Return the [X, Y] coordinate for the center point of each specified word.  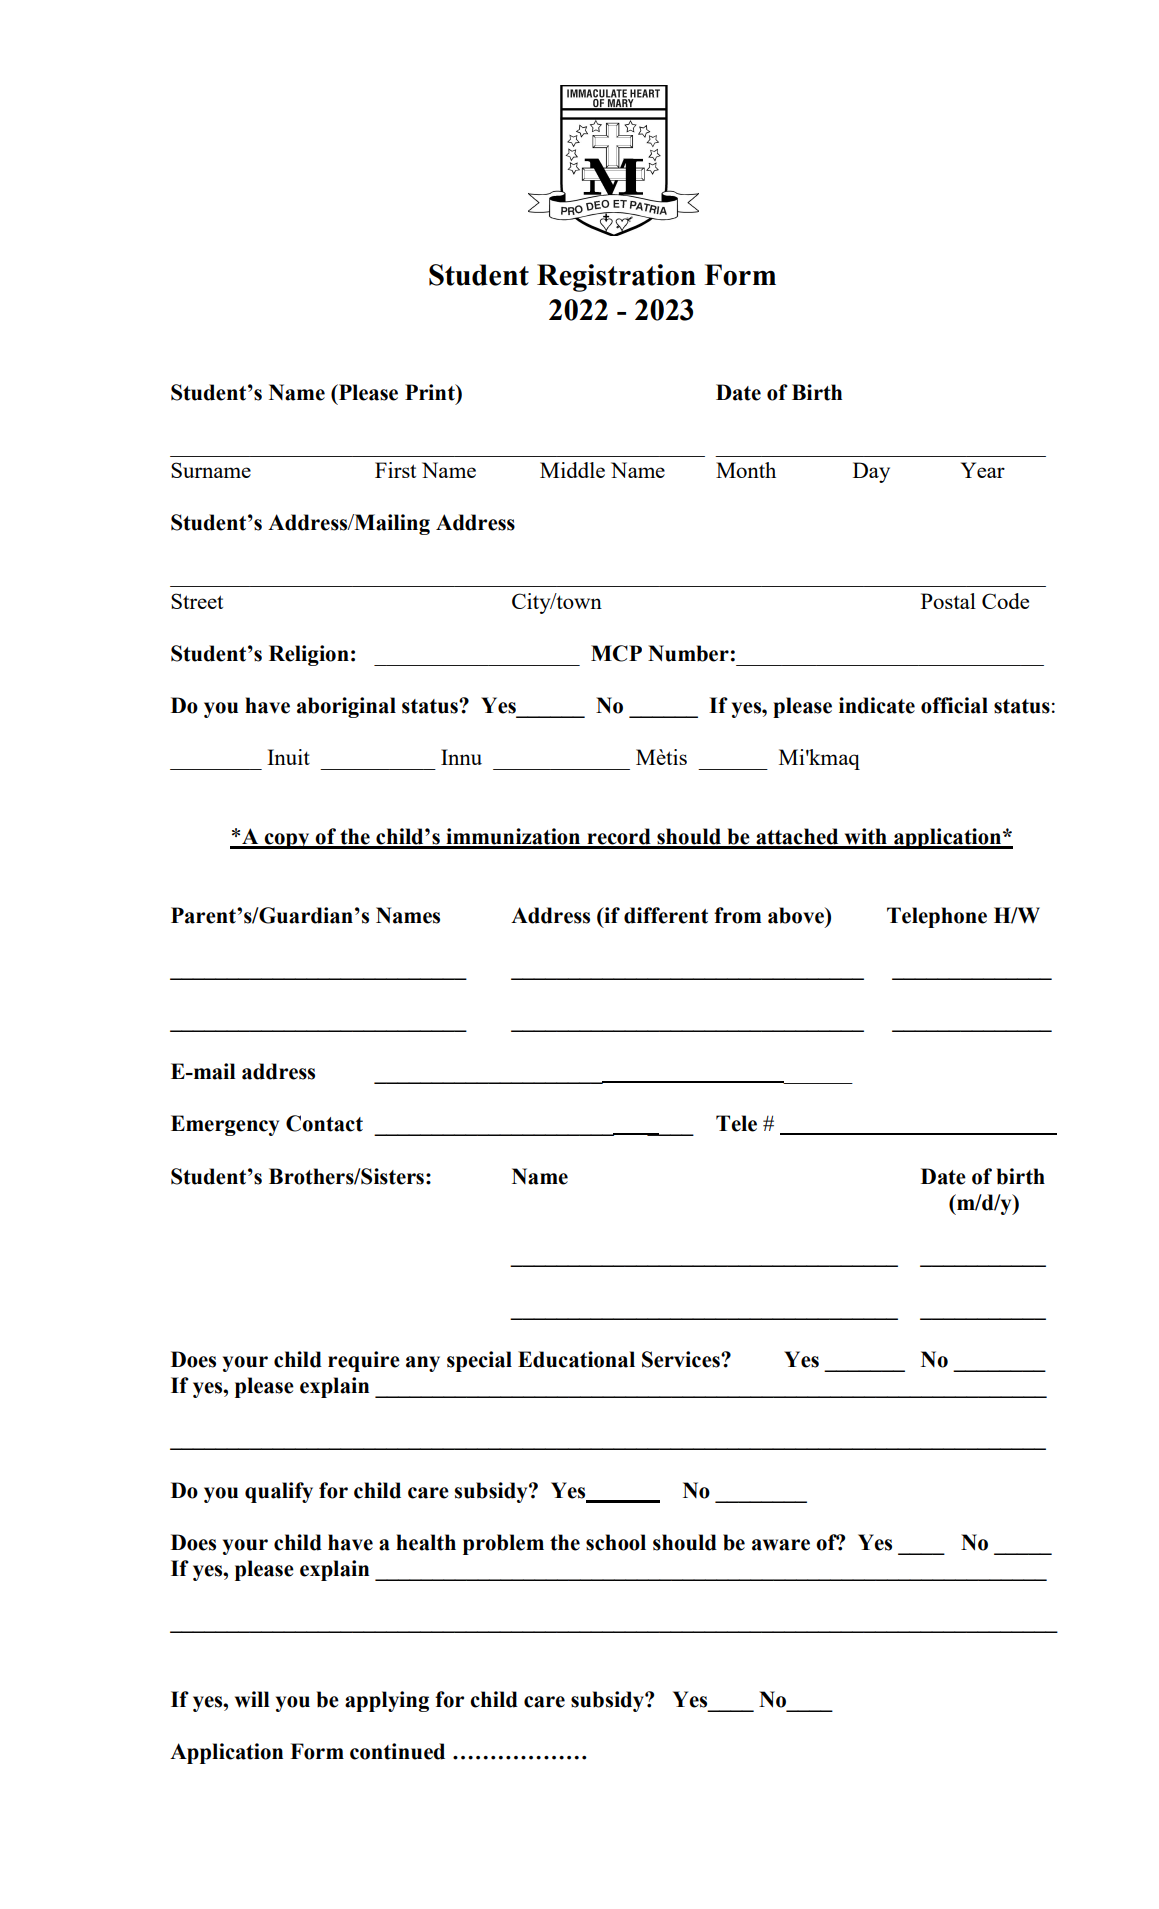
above [797, 915]
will [252, 1699]
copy [287, 841]
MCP [616, 653]
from [737, 915]
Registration [616, 278]
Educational [576, 1359]
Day [871, 472]
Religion [309, 655]
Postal [948, 601]
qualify [279, 1492]
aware [781, 1545]
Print [431, 392]
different [666, 915]
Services [682, 1359]
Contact [324, 1123]
